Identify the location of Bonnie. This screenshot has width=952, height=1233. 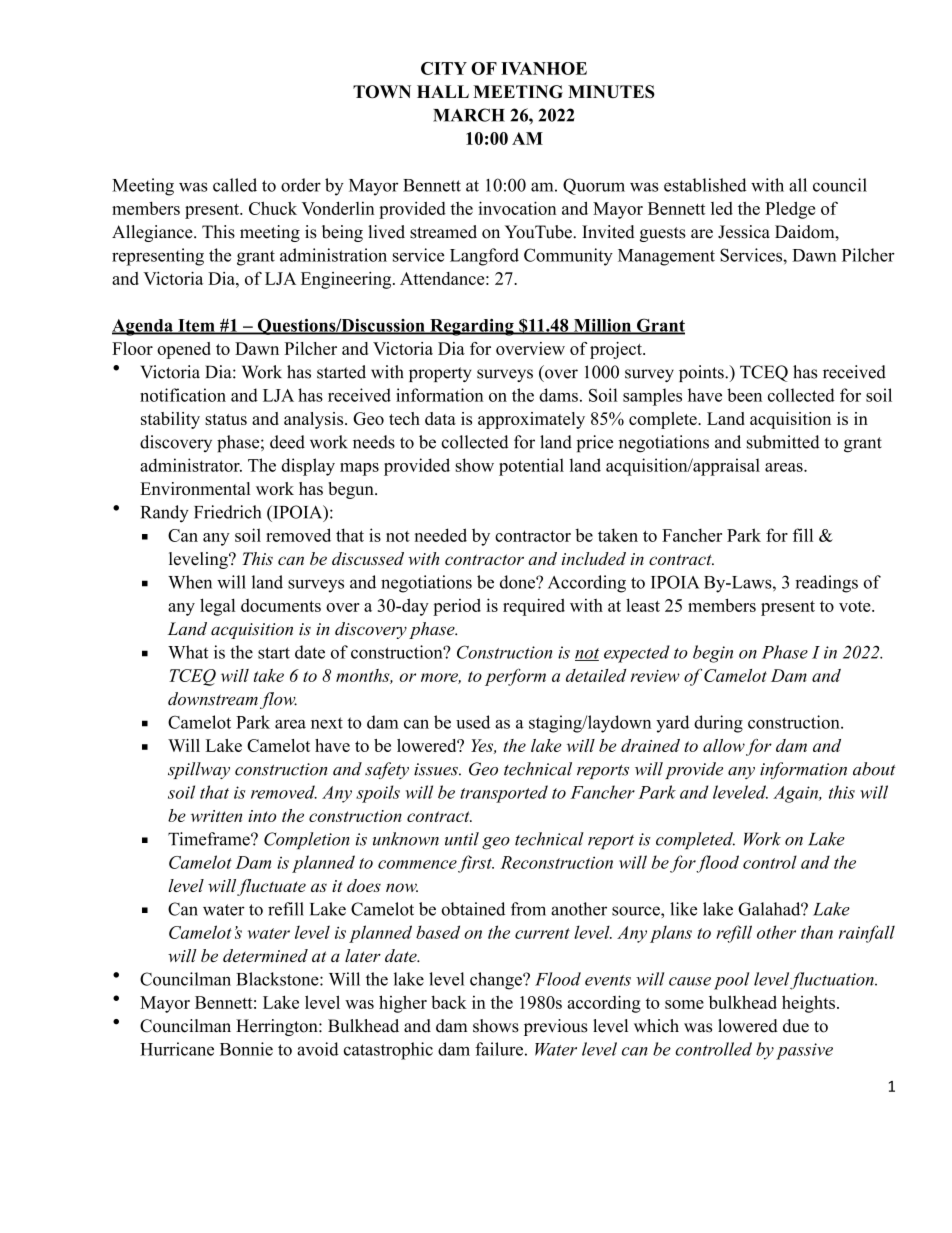
(246, 1049).
